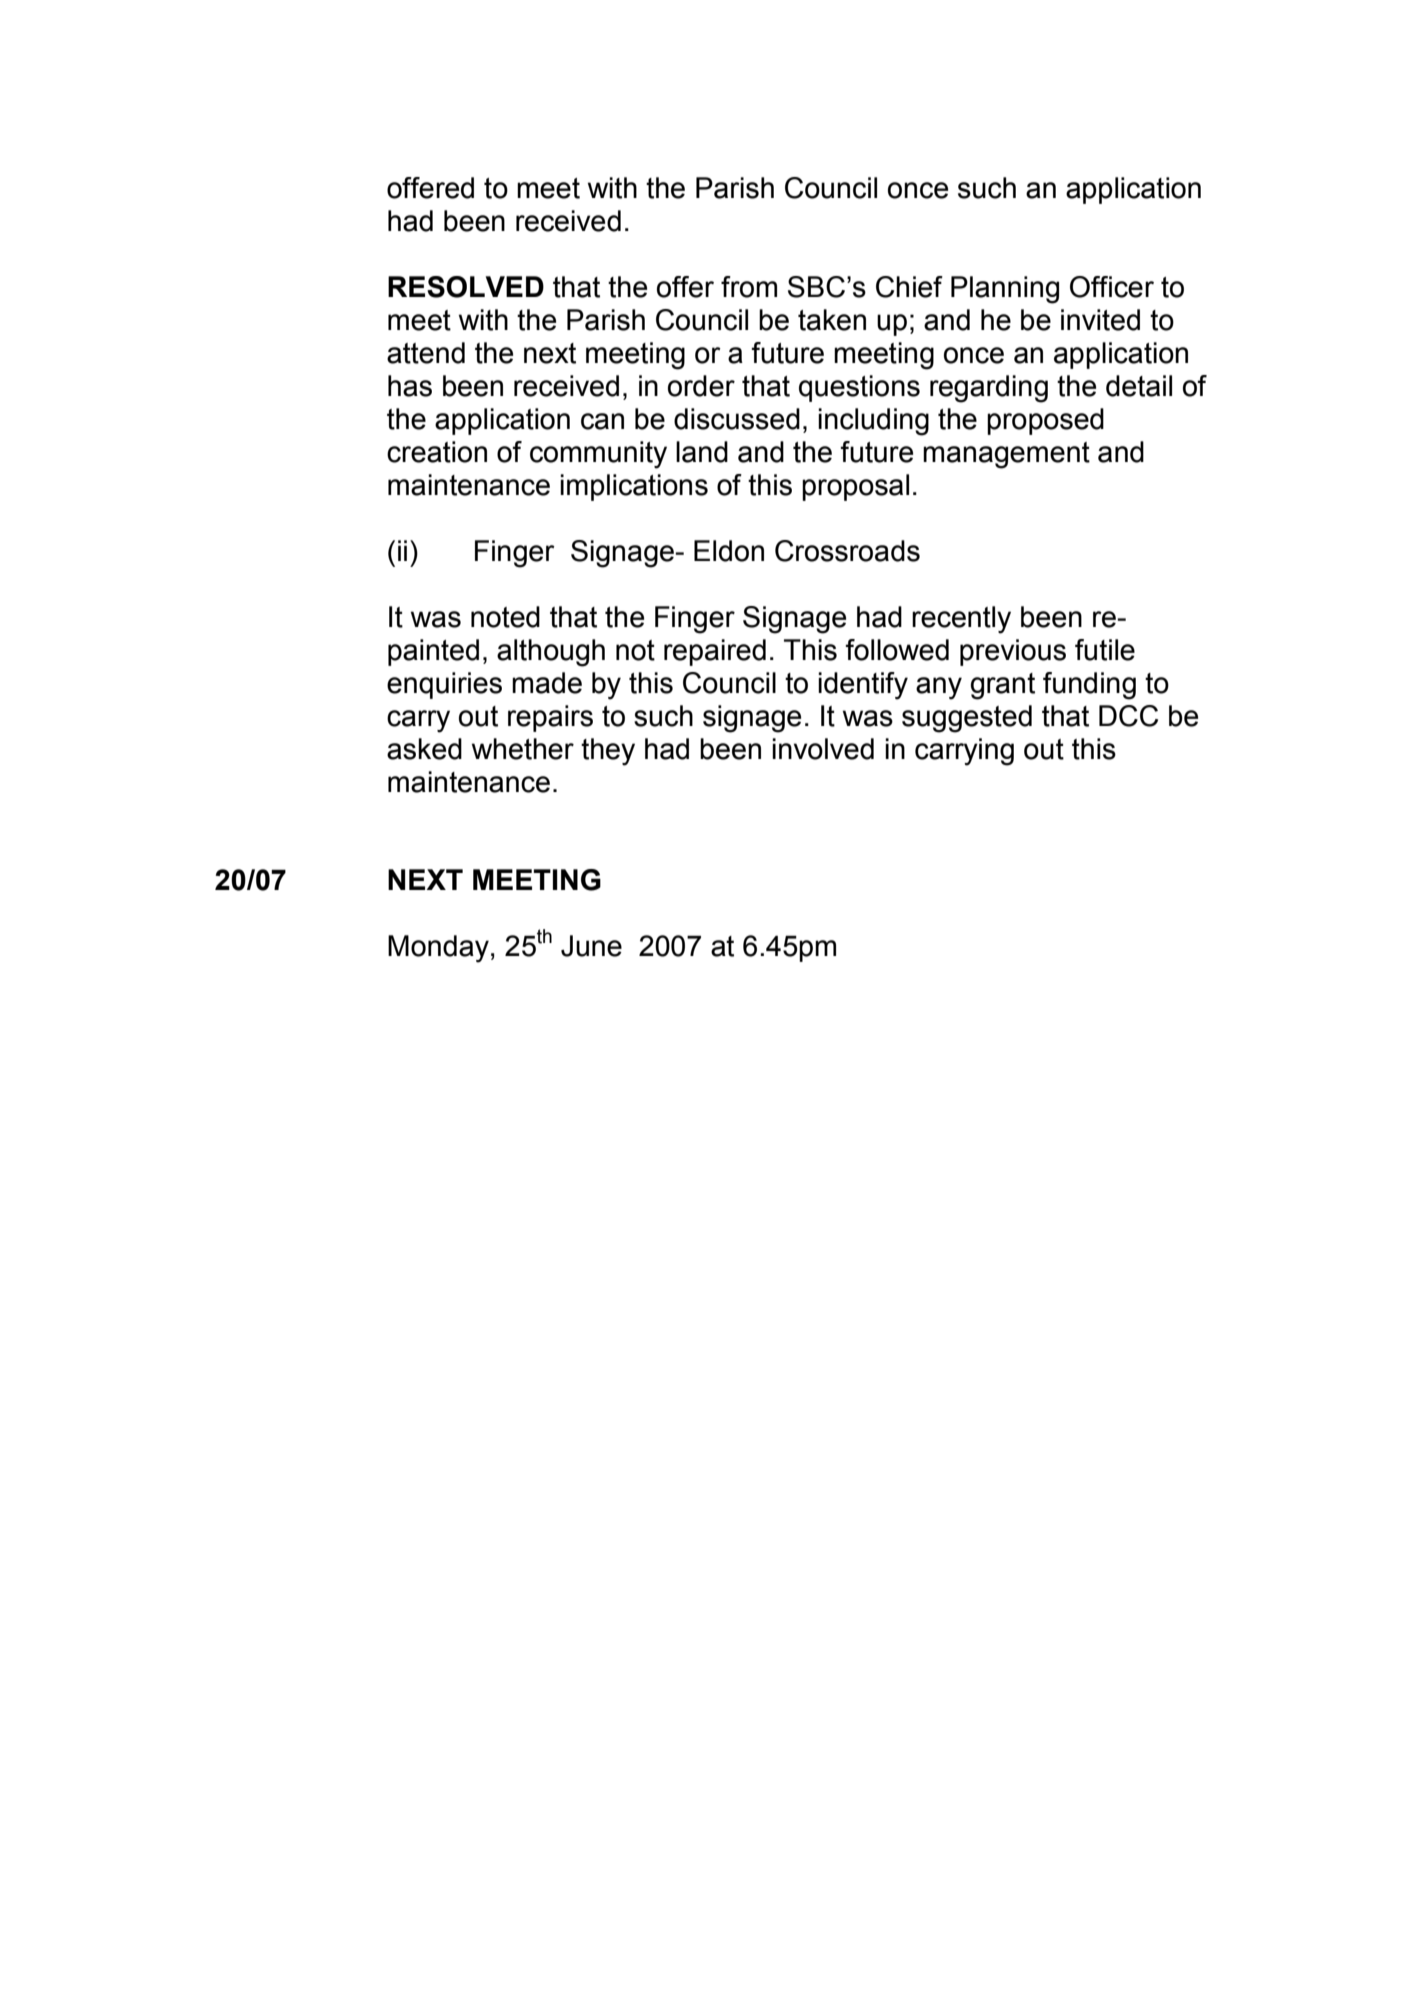  I want to click on implications, so click(634, 487).
